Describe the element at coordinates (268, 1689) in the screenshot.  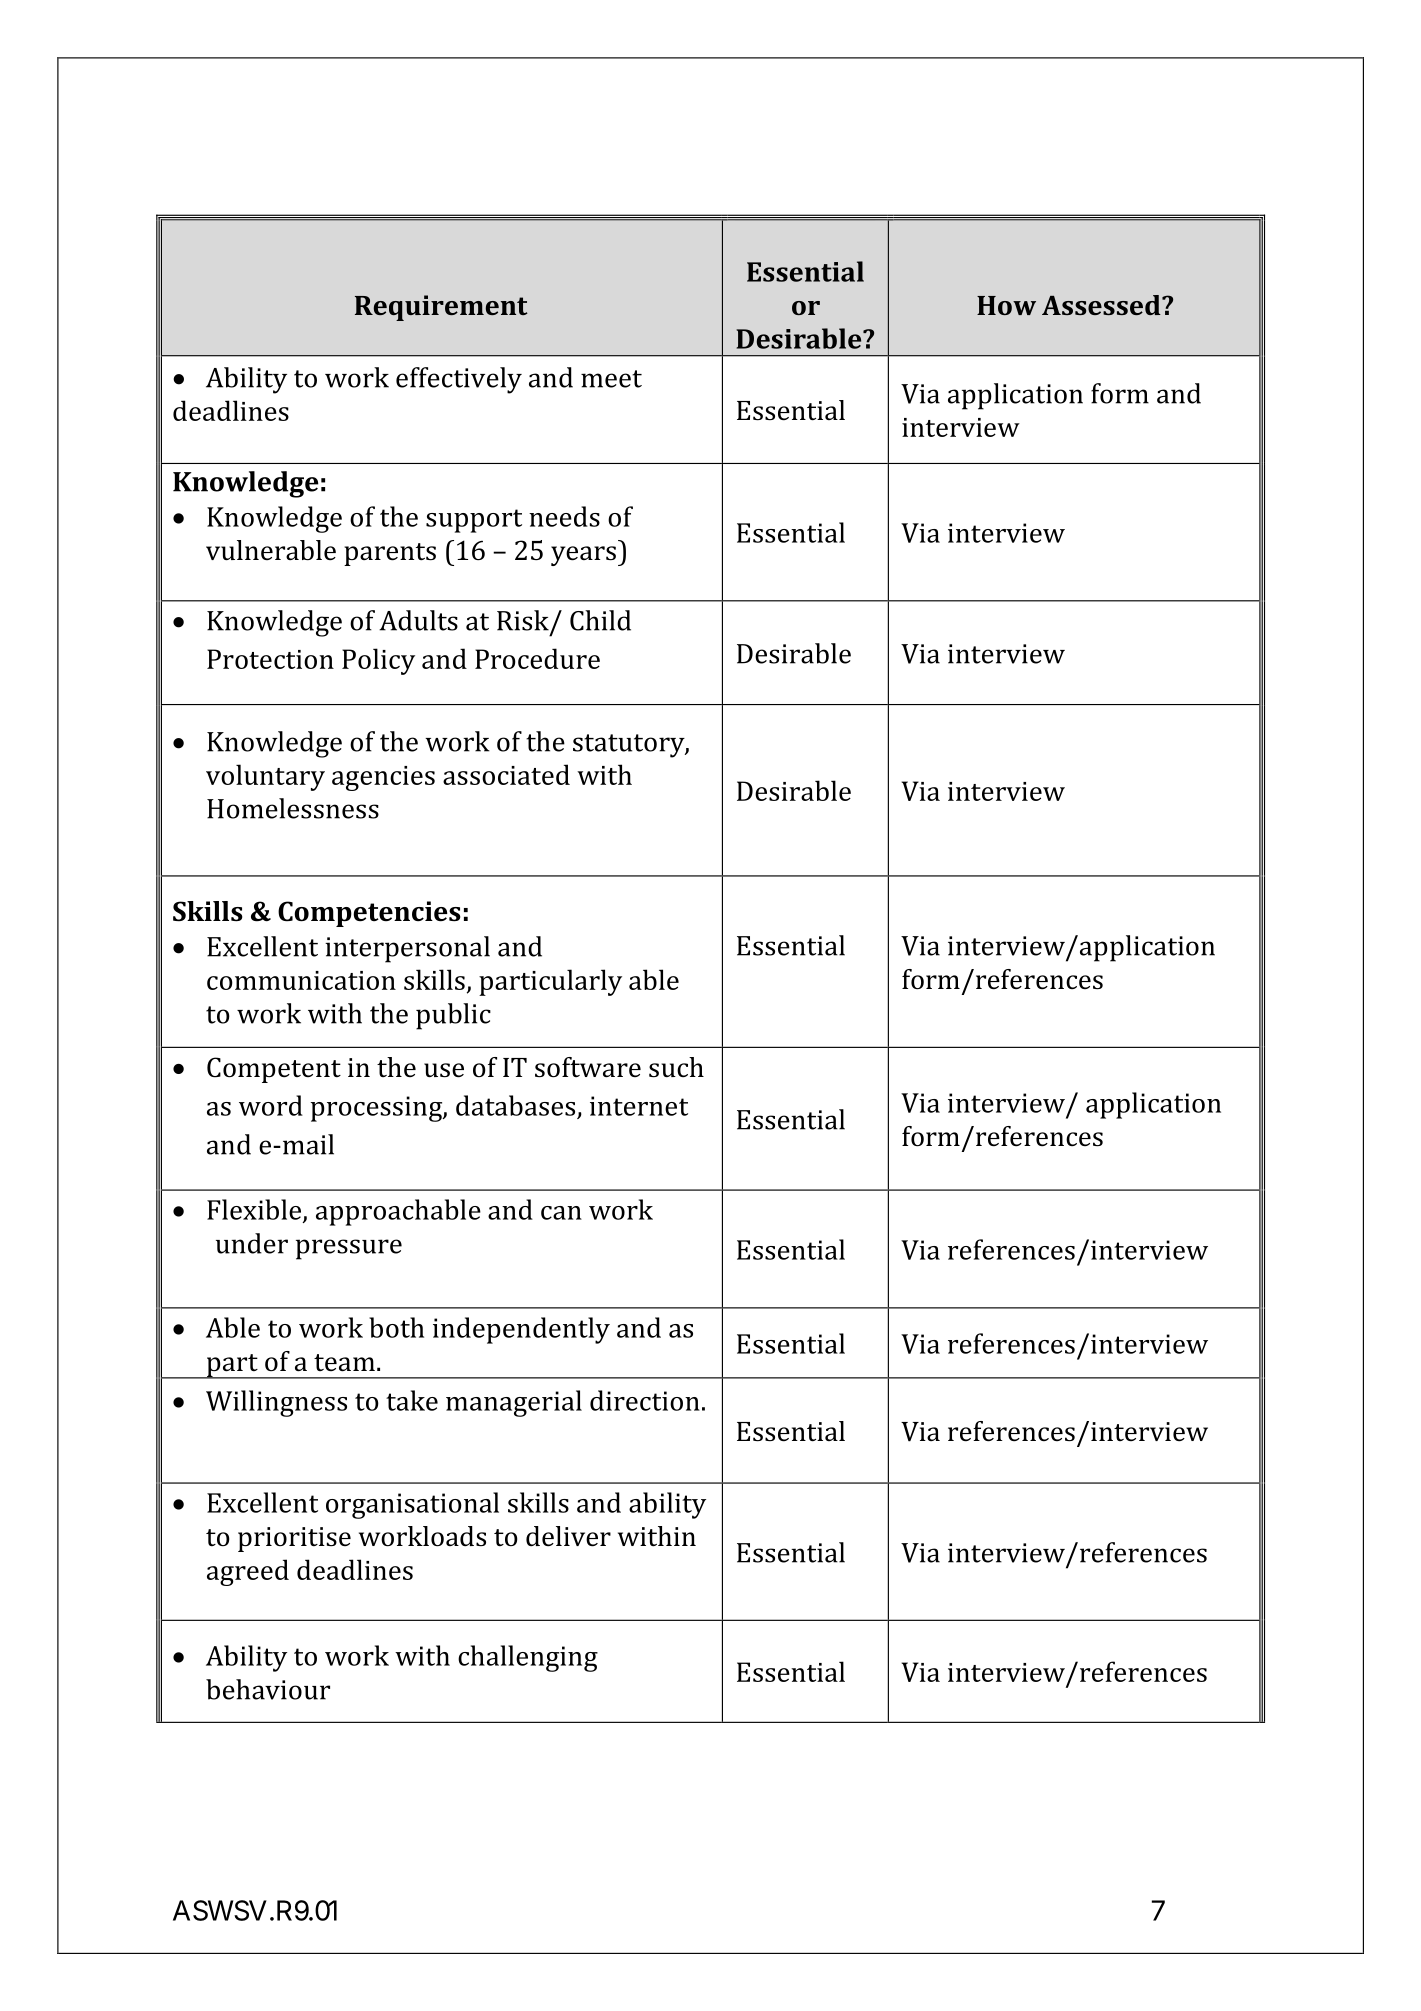
I see `behaviour` at that location.
